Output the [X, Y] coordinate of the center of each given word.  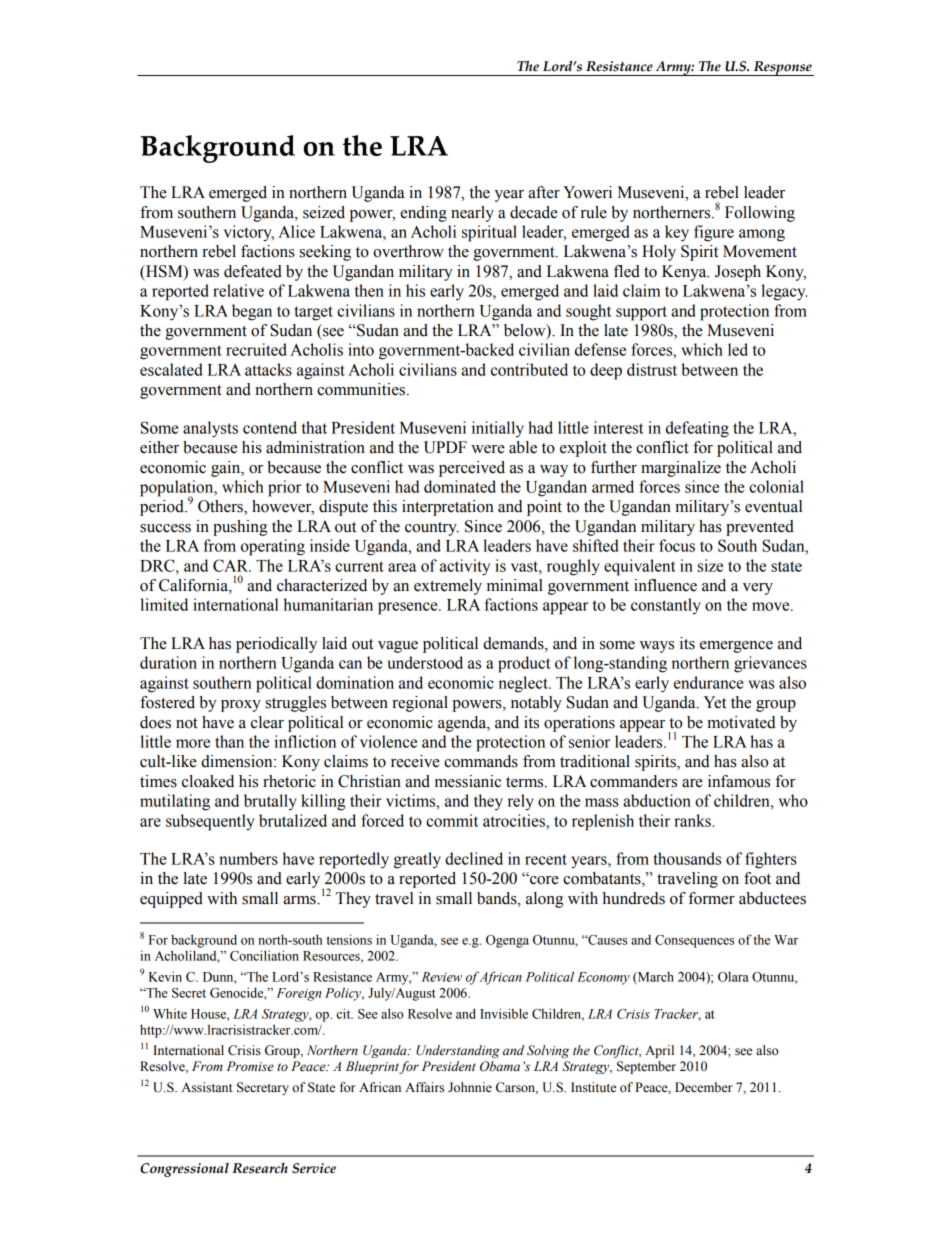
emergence [736, 647]
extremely [448, 587]
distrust [652, 369]
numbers [248, 858]
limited [164, 604]
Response [782, 68]
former [711, 898]
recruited [256, 349]
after [544, 192]
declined [474, 858]
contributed [529, 369]
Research [260, 1168]
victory [249, 233]
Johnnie [470, 1087]
